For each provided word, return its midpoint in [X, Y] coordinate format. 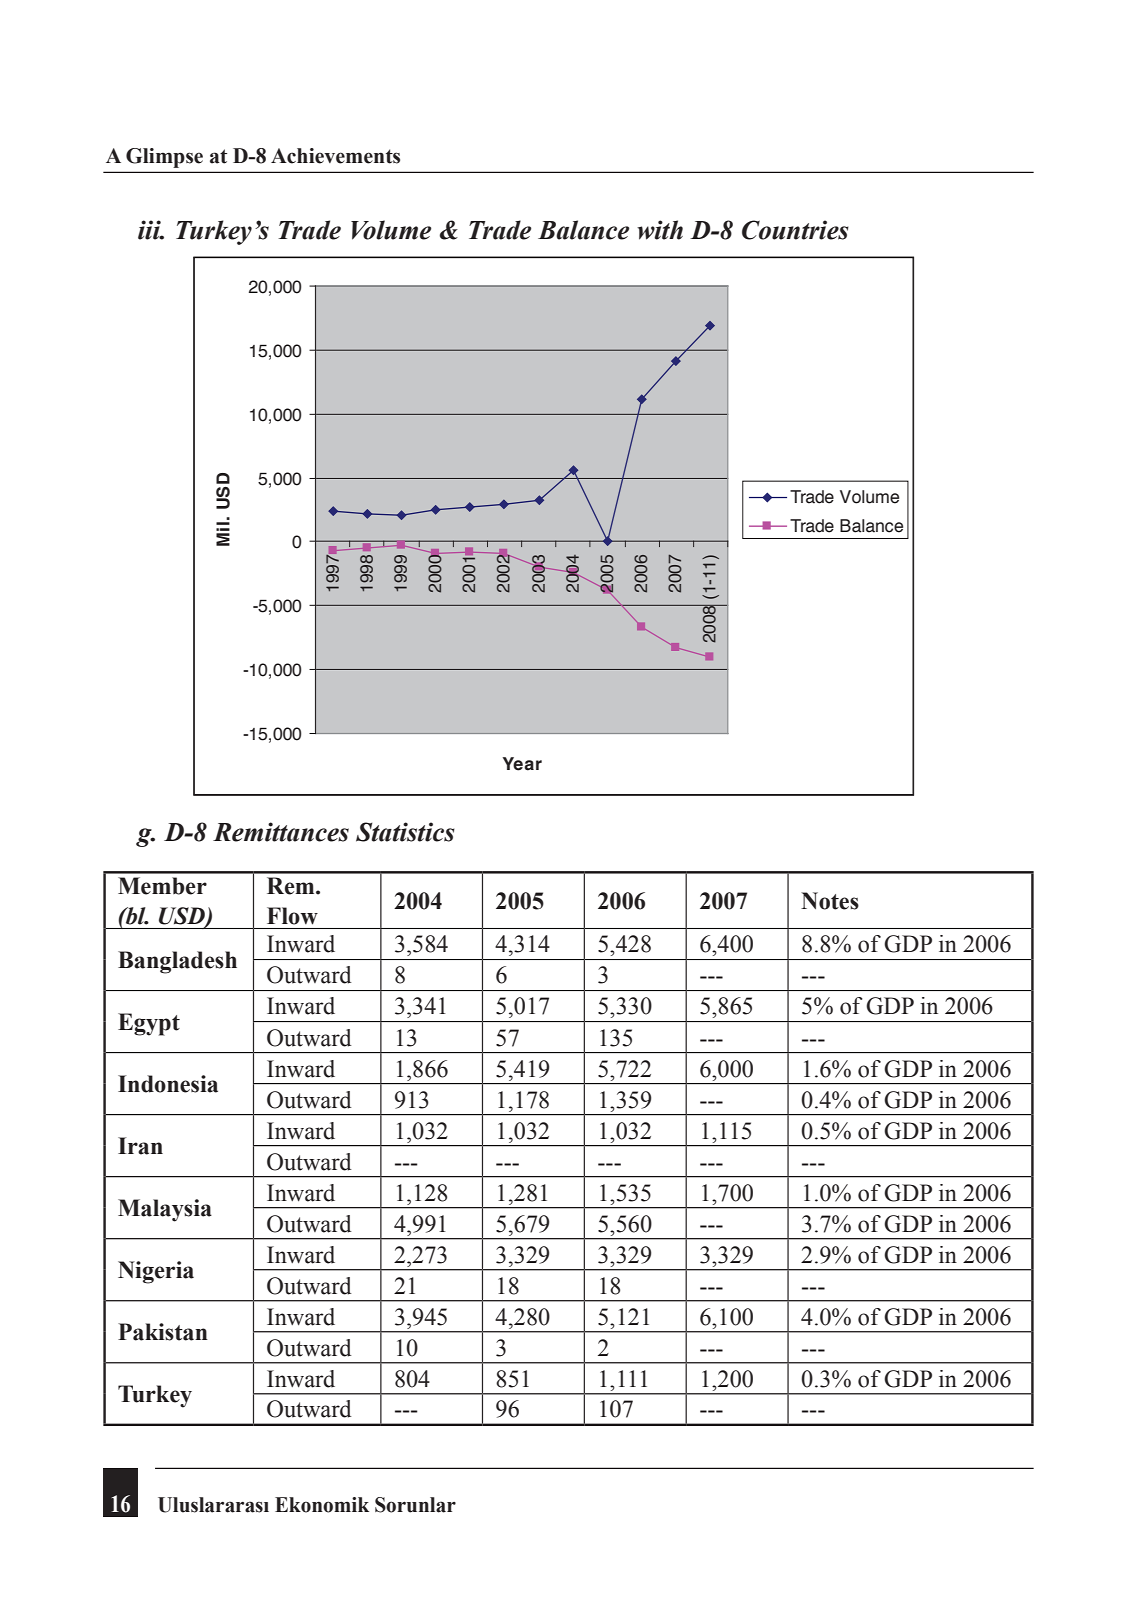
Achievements [335, 156]
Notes [830, 901]
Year [522, 764]
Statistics [405, 832]
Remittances [281, 832]
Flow [292, 916]
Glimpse [164, 158]
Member [162, 886]
